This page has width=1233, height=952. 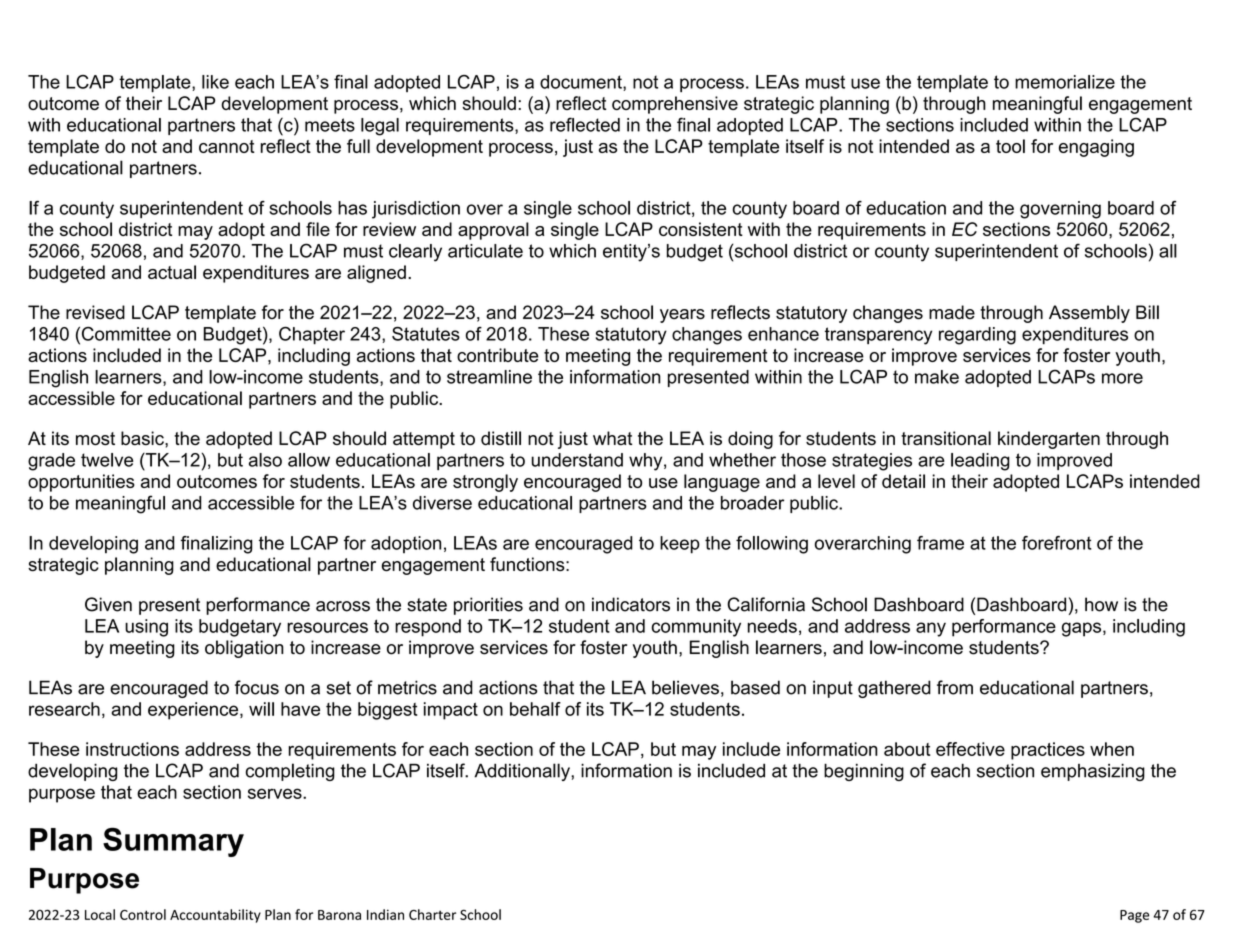 What do you see at coordinates (582, 83) in the page?
I see `document` at bounding box center [582, 83].
